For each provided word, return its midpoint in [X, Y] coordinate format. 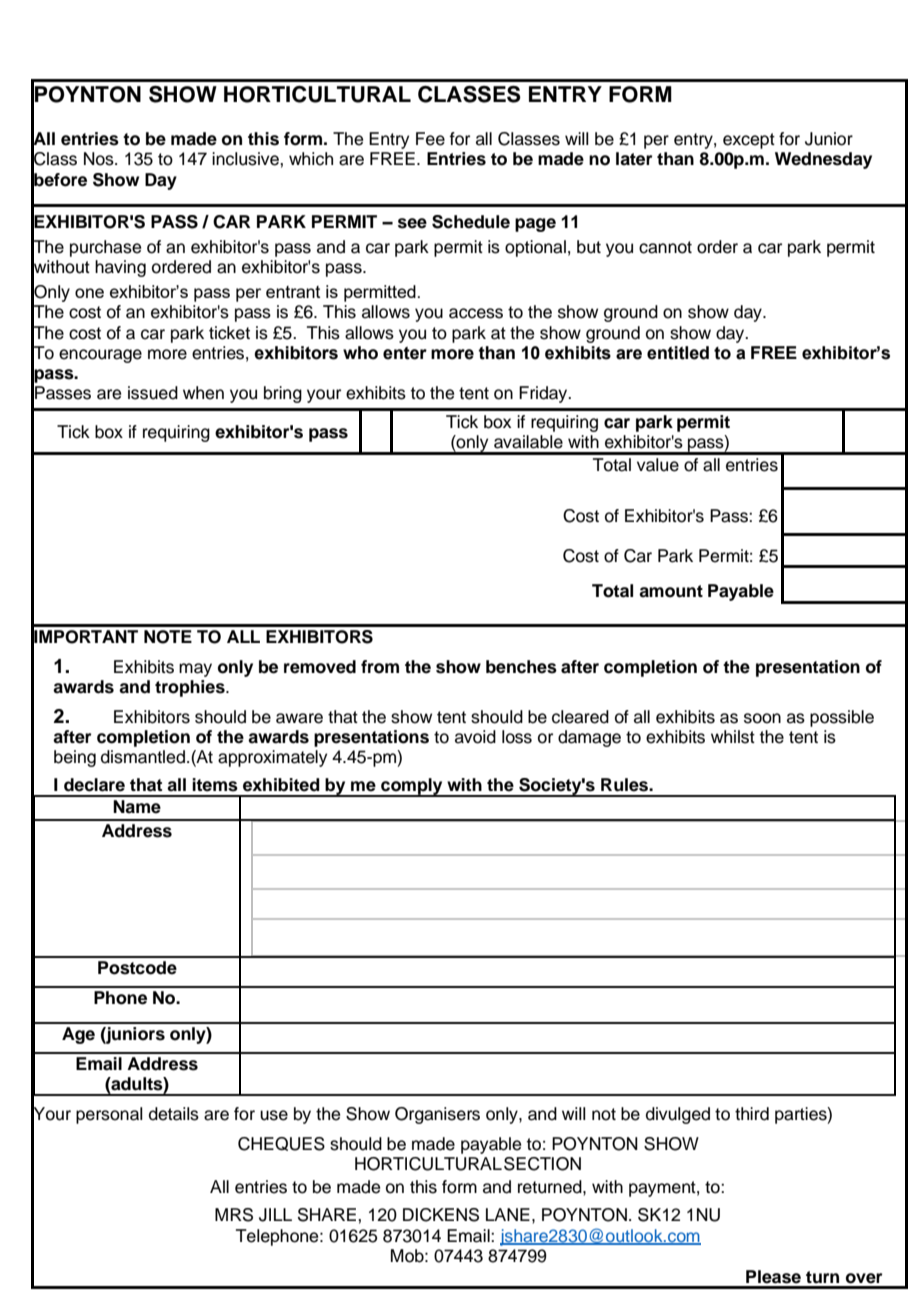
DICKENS [441, 1215]
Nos [100, 159]
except [749, 141]
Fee [430, 139]
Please [773, 1277]
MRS [234, 1215]
